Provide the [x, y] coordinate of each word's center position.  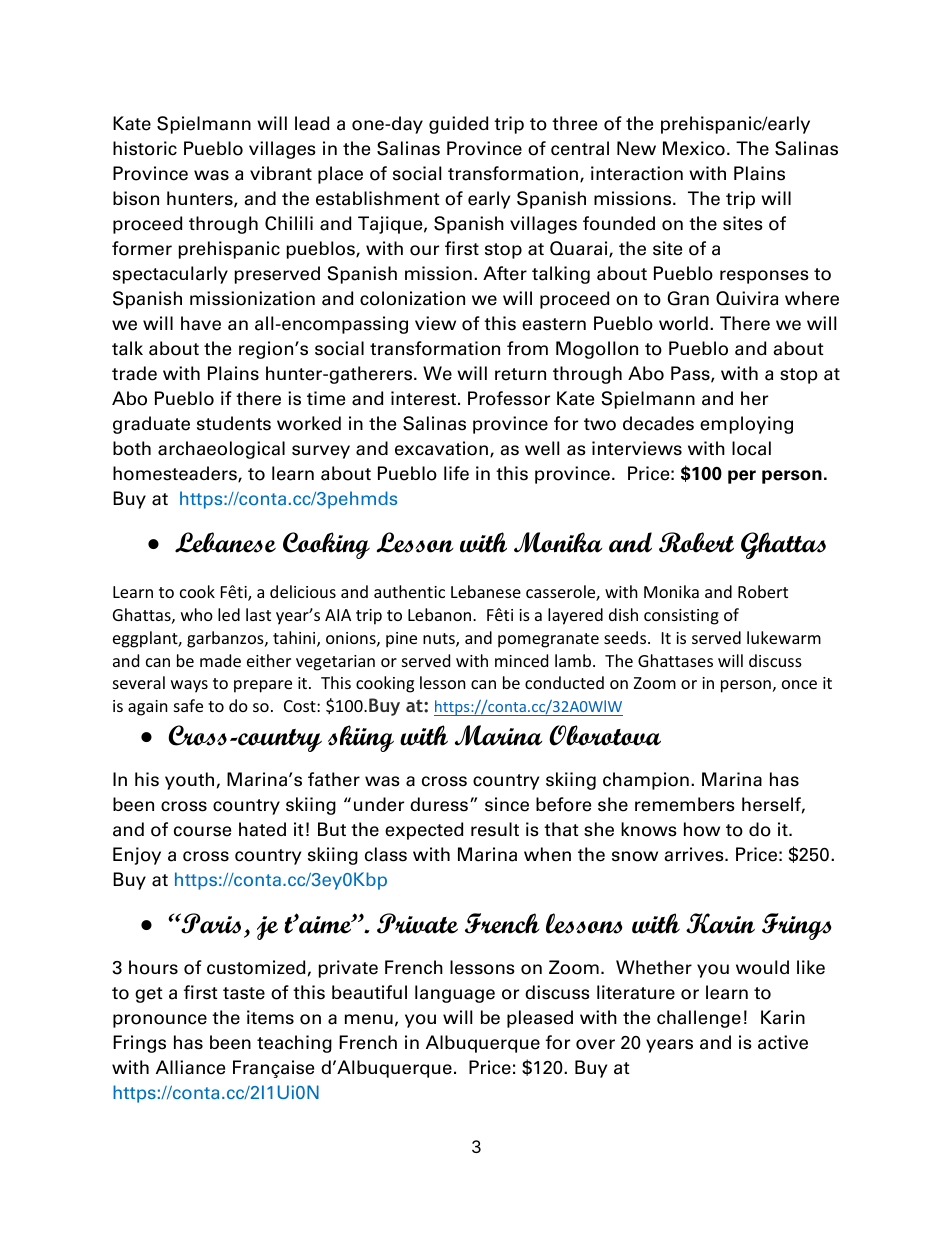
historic [145, 148]
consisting [681, 617]
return [520, 374]
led [229, 614]
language [455, 994]
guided [459, 125]
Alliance [190, 1067]
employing [746, 425]
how [702, 829]
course [202, 831]
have [201, 323]
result [495, 829]
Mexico [694, 148]
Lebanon [439, 614]
